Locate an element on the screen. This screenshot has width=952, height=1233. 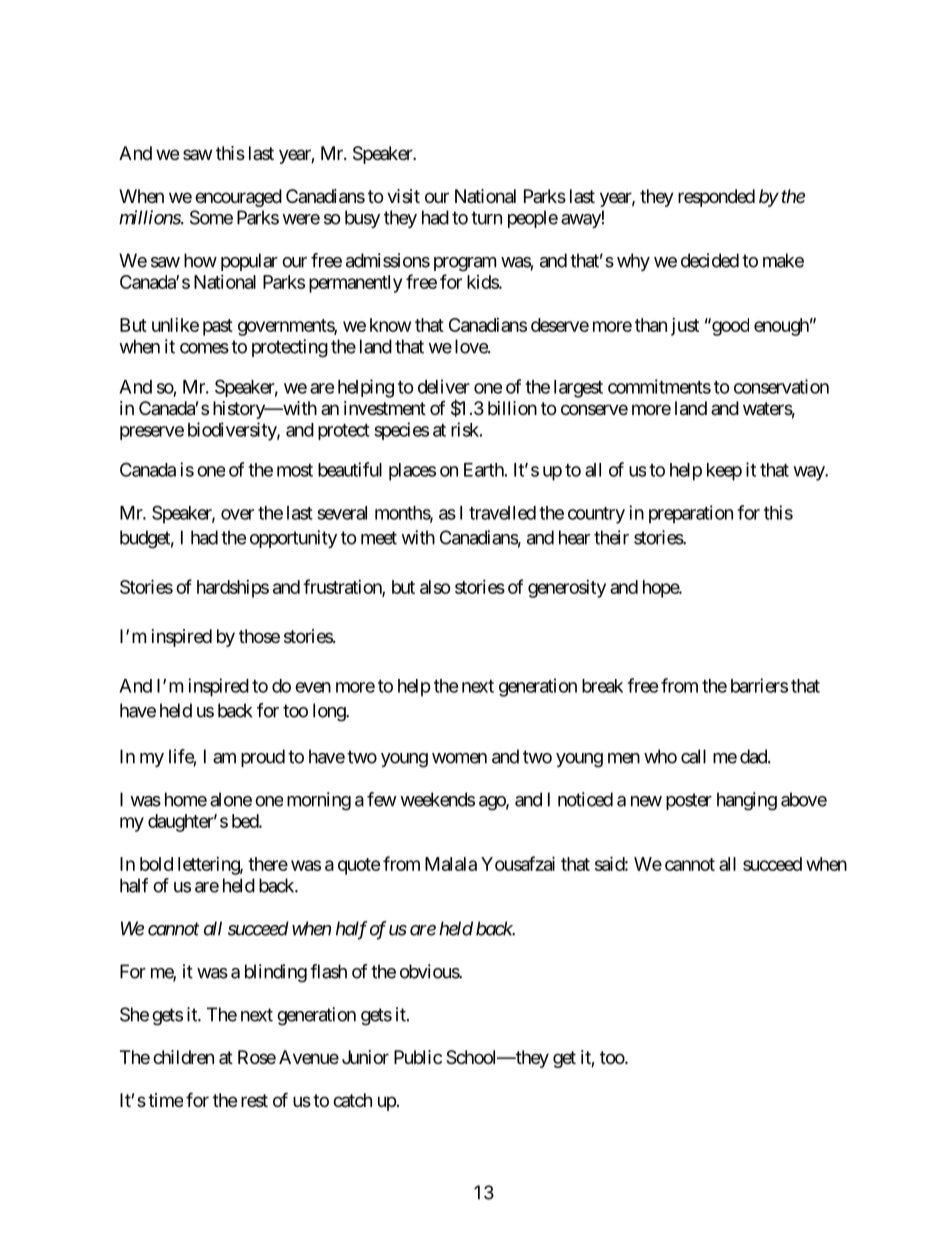
even is located at coordinates (313, 687).
